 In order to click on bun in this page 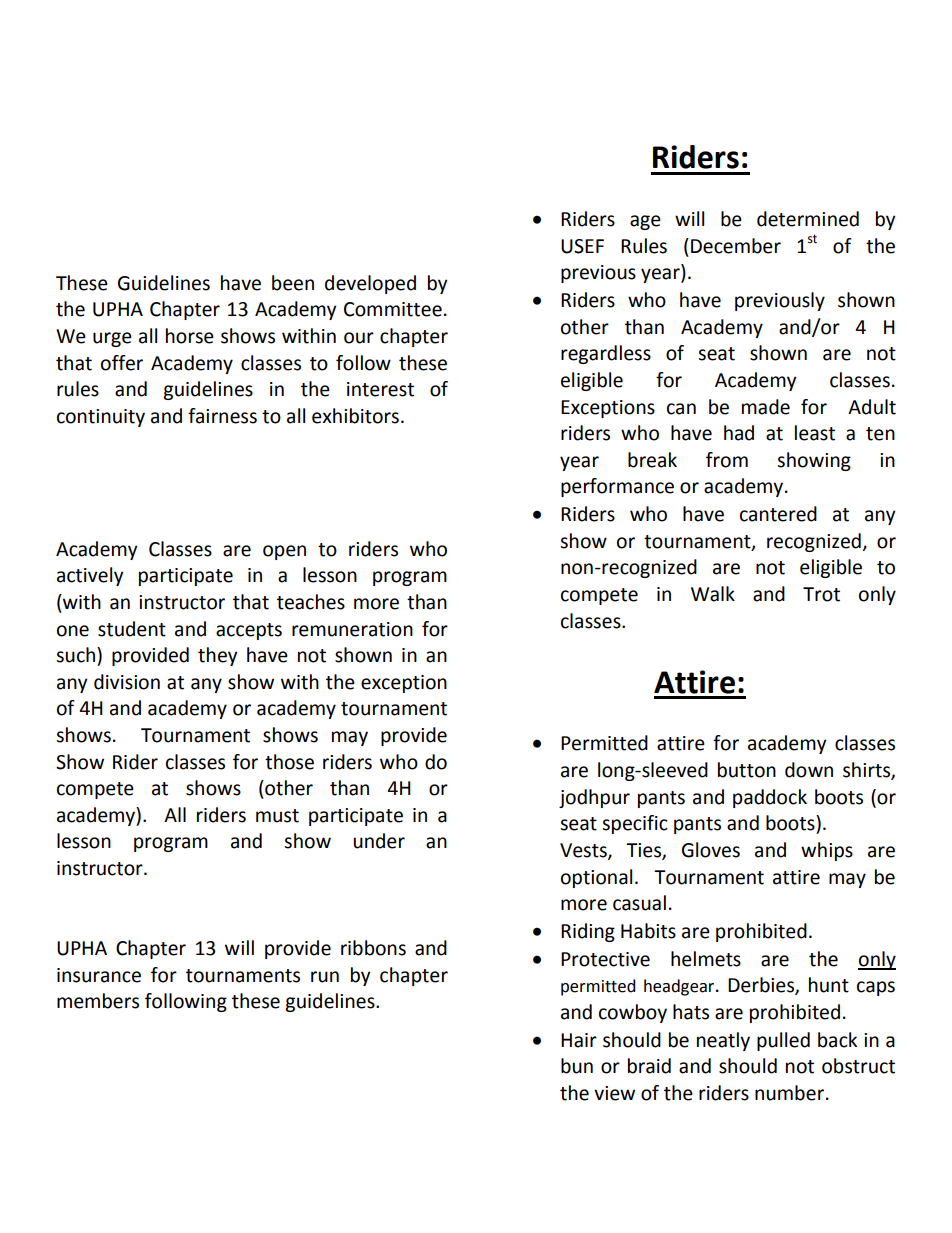, I will do `click(577, 1066)`.
